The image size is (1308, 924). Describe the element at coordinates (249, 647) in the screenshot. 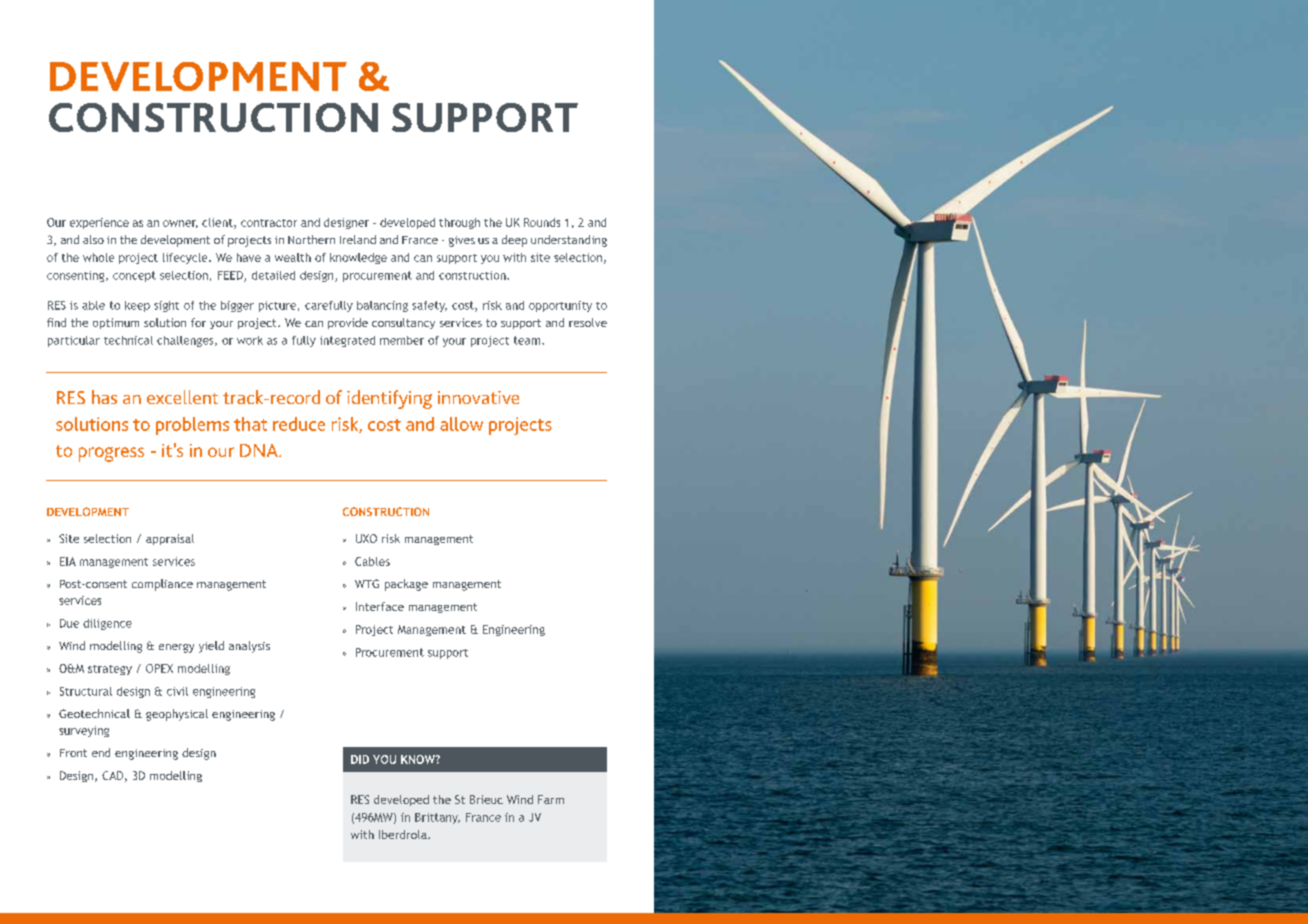

I see `analysis` at that location.
